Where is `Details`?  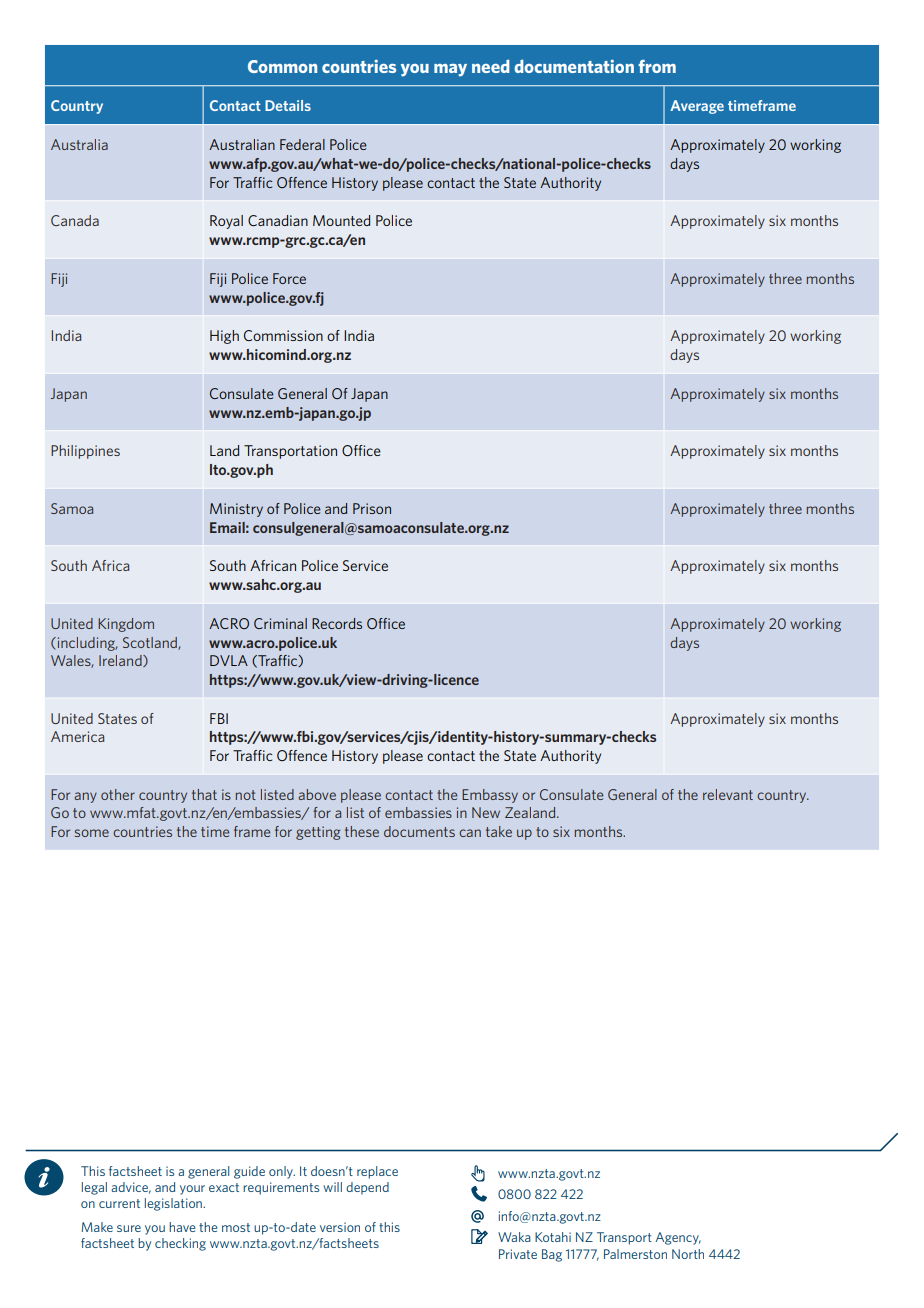 Details is located at coordinates (288, 105).
